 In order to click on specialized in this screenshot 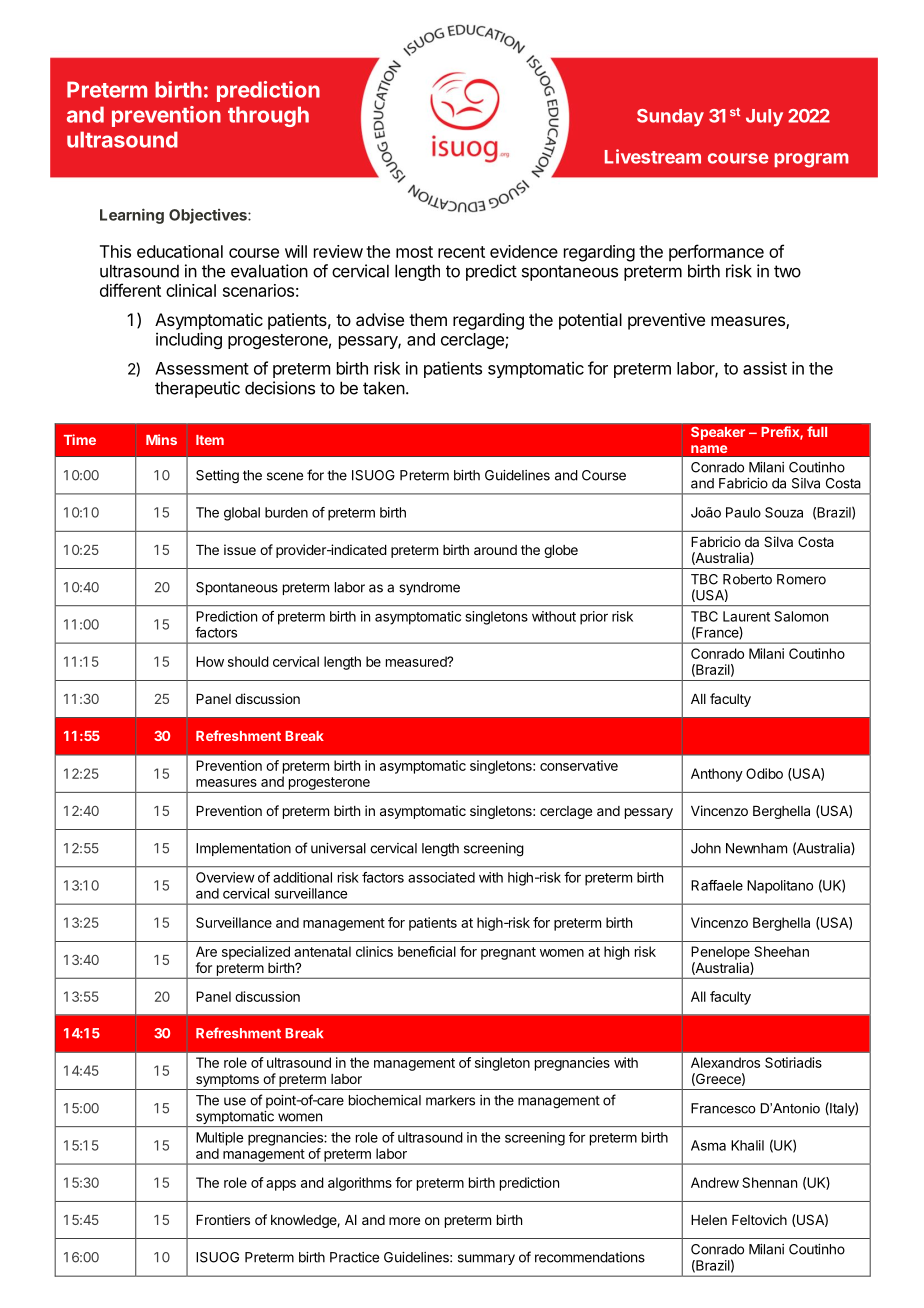, I will do `click(256, 953)`.
